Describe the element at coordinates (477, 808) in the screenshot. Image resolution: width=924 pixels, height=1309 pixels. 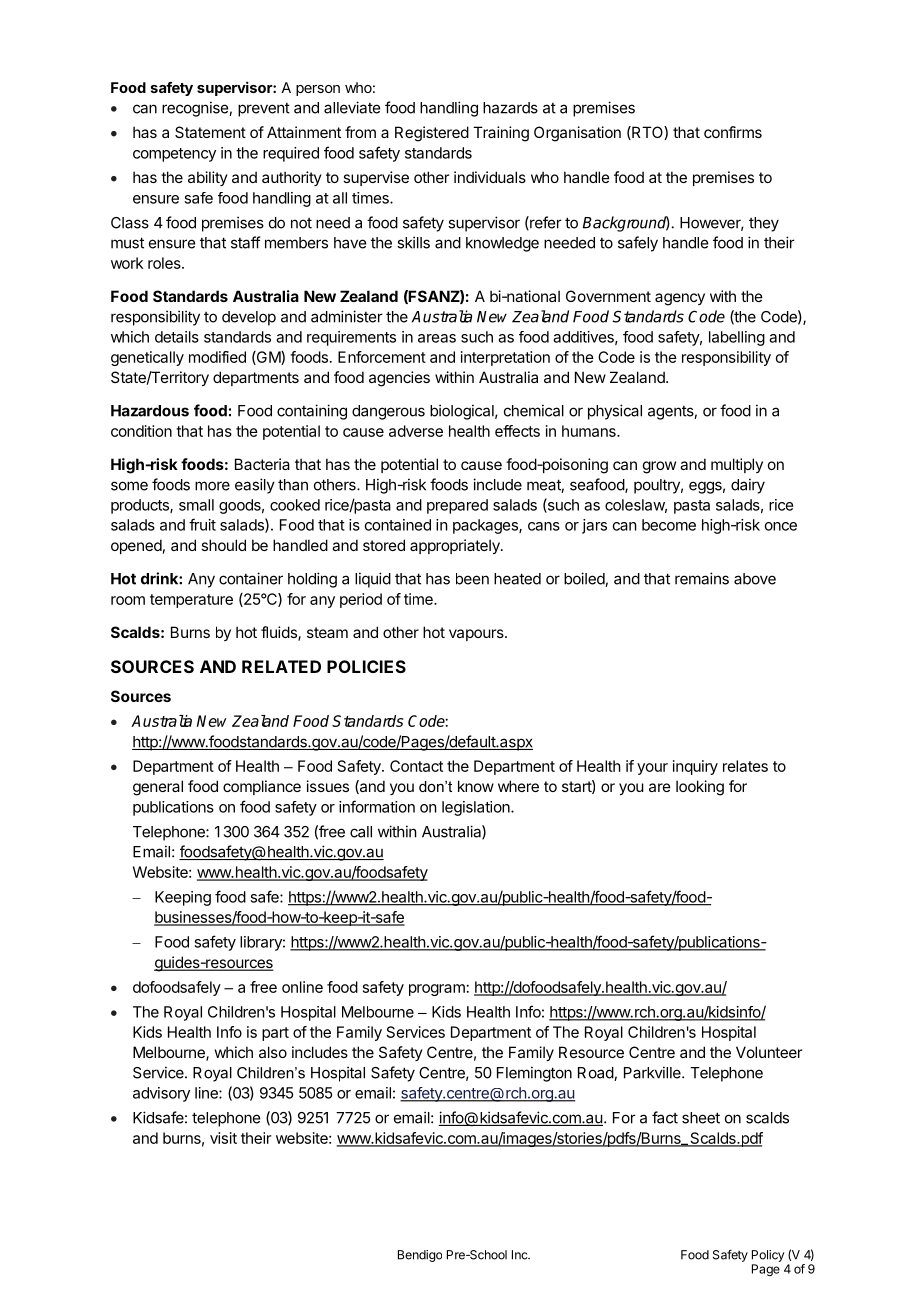
I see `legislation` at that location.
